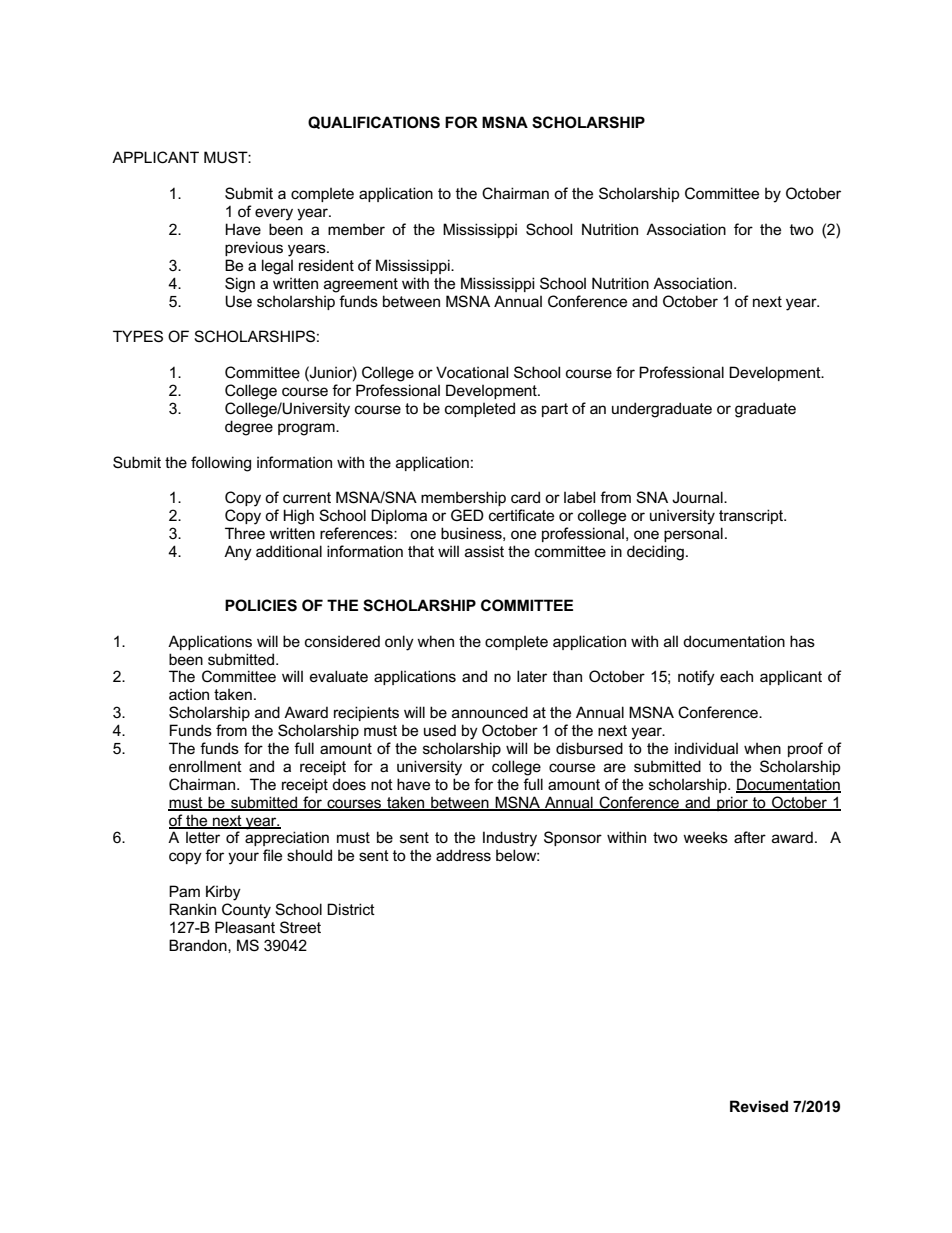 Image resolution: width=952 pixels, height=1233 pixels. What do you see at coordinates (223, 893) in the image?
I see `Kirby` at bounding box center [223, 893].
